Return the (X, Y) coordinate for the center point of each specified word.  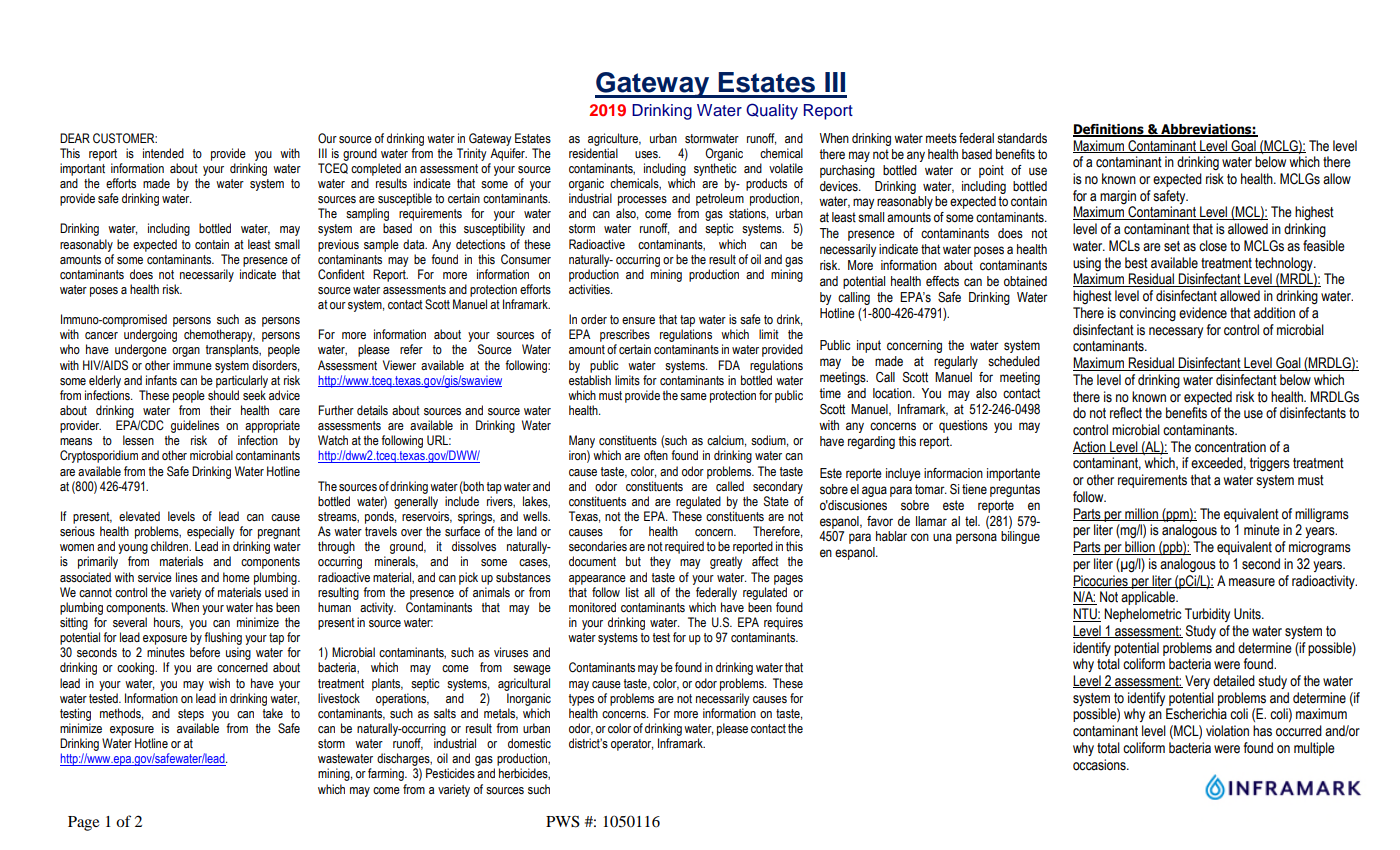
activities (590, 289)
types (581, 700)
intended (163, 153)
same (693, 396)
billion (1140, 548)
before (205, 652)
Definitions (1109, 130)
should (223, 395)
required (684, 547)
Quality (772, 111)
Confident (341, 274)
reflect (1126, 413)
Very (1197, 682)
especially (211, 532)
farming (387, 774)
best (1136, 263)
